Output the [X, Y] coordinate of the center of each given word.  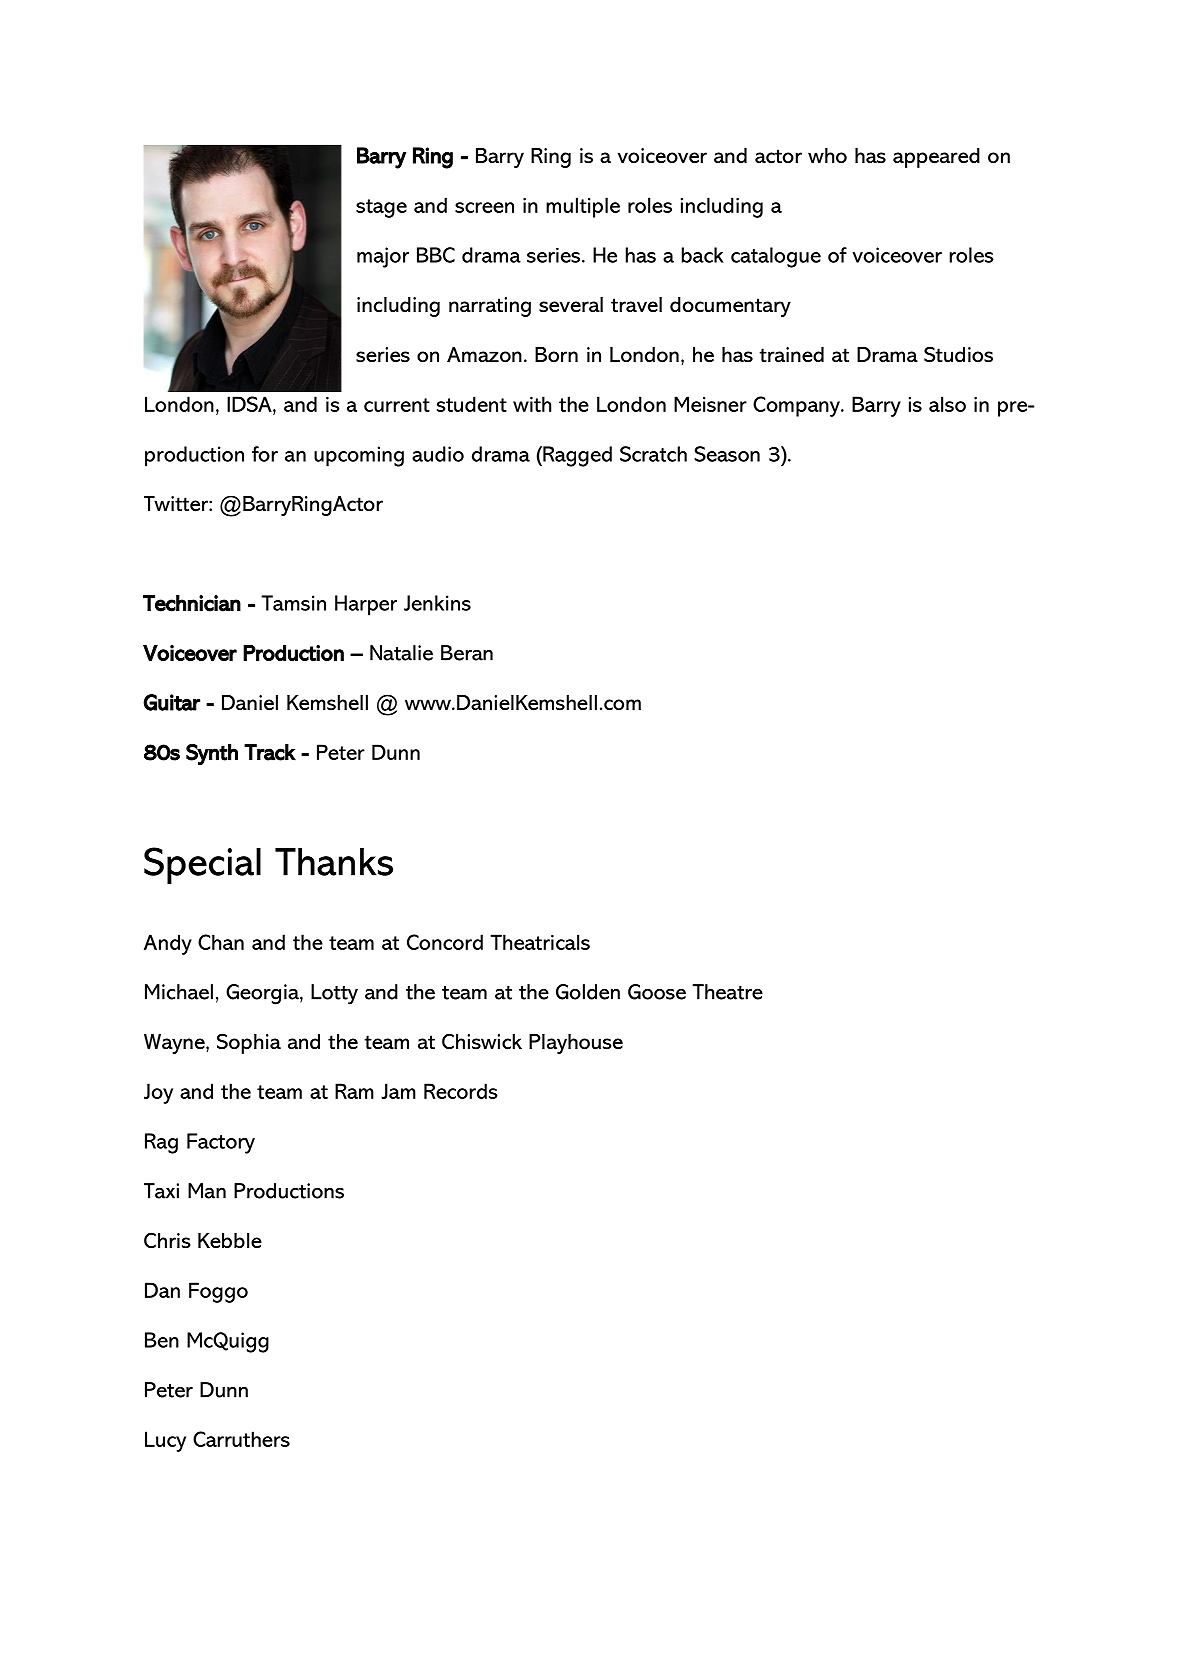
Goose [657, 992]
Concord [445, 942]
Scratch [653, 454]
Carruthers [241, 1439]
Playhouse [576, 1044]
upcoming [359, 456]
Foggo [218, 1292]
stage [381, 208]
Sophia [249, 1043]
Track [270, 752]
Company [797, 406]
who [827, 156]
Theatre [727, 992]
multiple [583, 207]
